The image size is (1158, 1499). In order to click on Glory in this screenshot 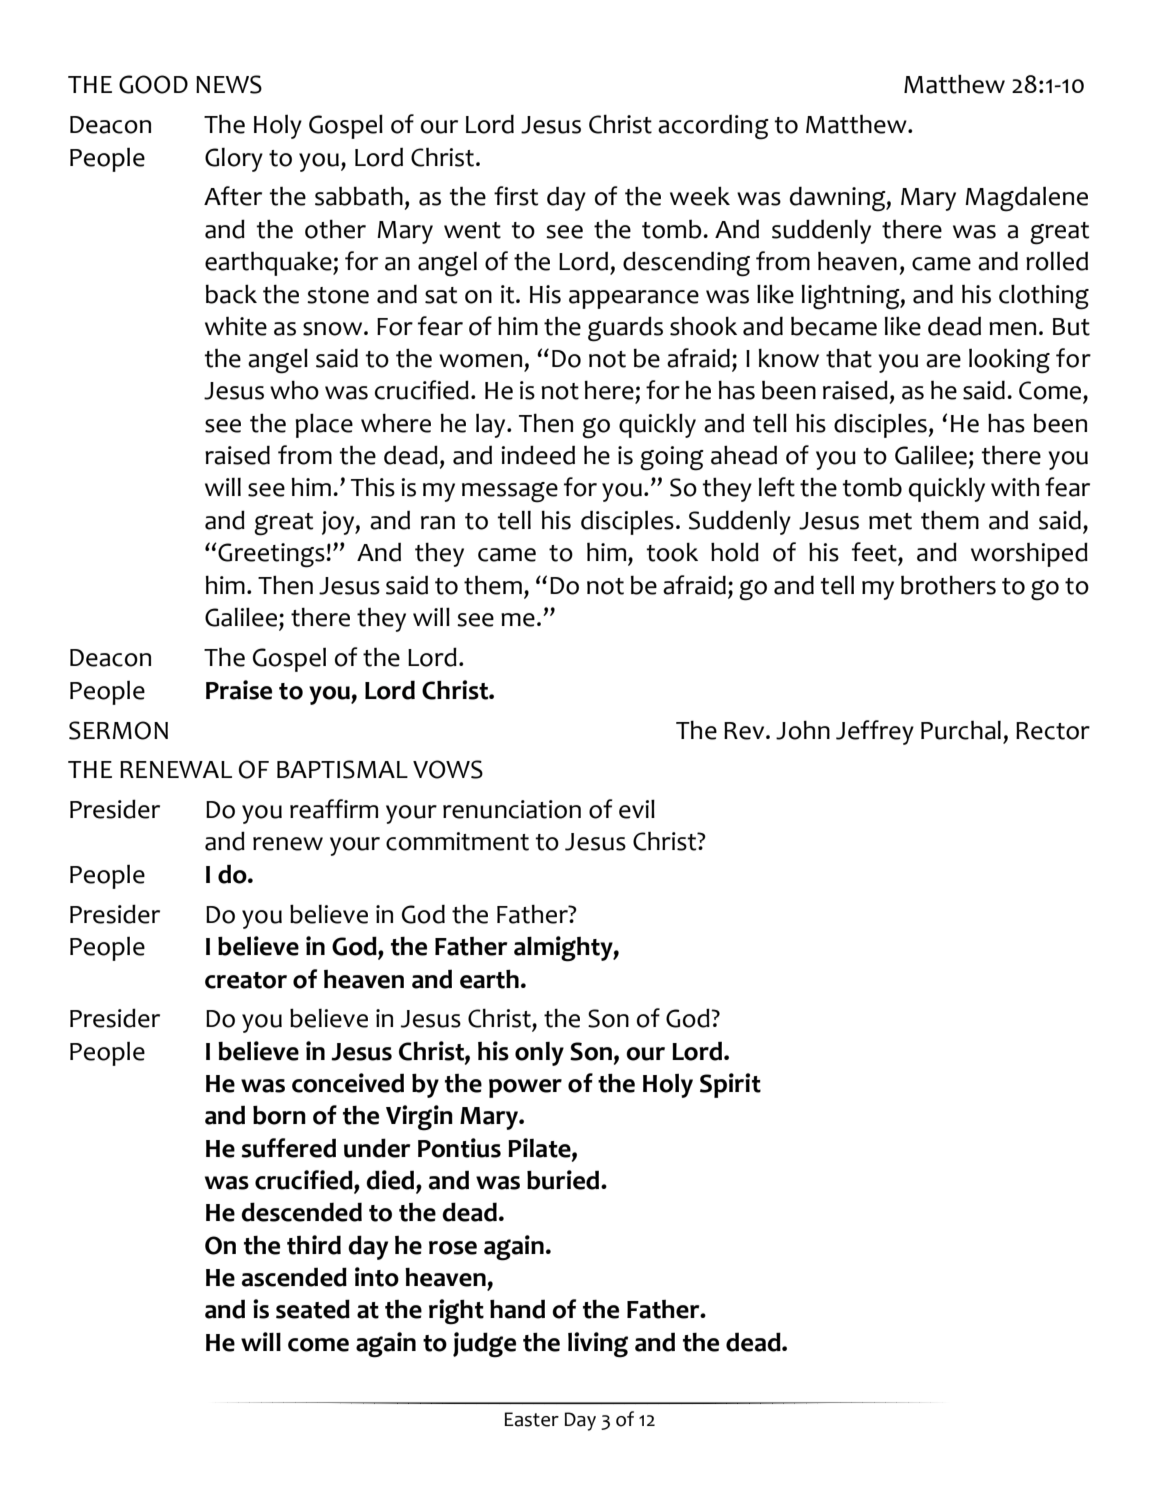, I will do `click(234, 159)`.
